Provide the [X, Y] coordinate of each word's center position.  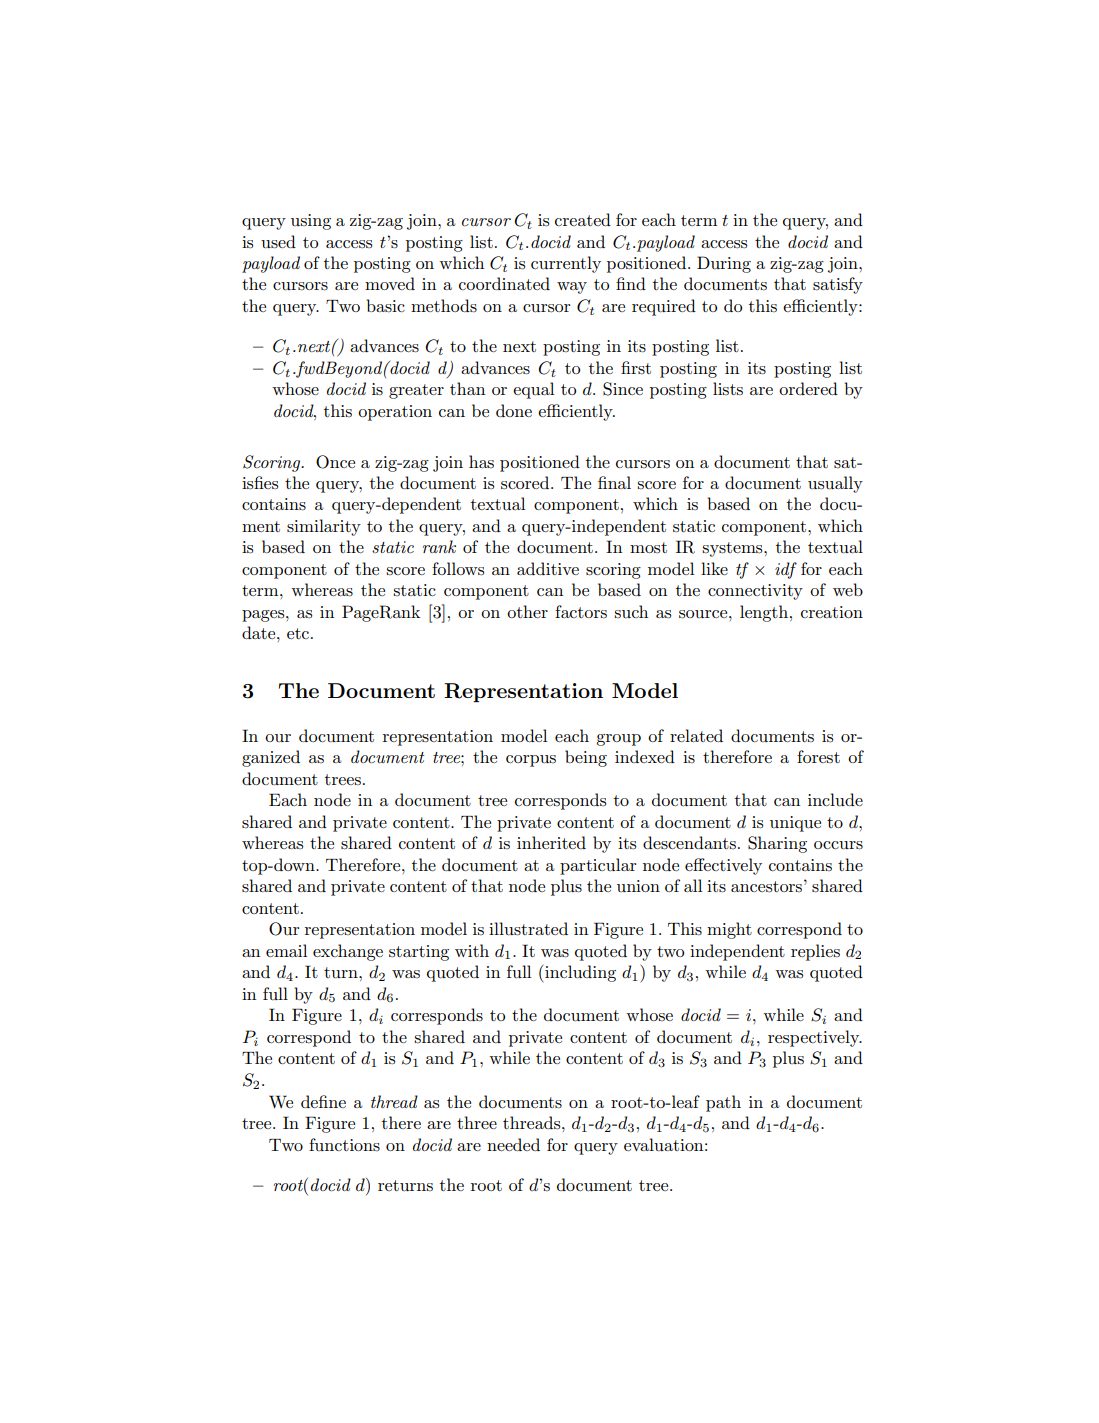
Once [335, 462]
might [729, 930]
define [323, 1101]
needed [513, 1144]
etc [299, 633]
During [724, 264]
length [765, 613]
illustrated [528, 929]
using [311, 222]
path [723, 1103]
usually [835, 484]
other [527, 611]
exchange [348, 952]
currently [566, 264]
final [614, 482]
